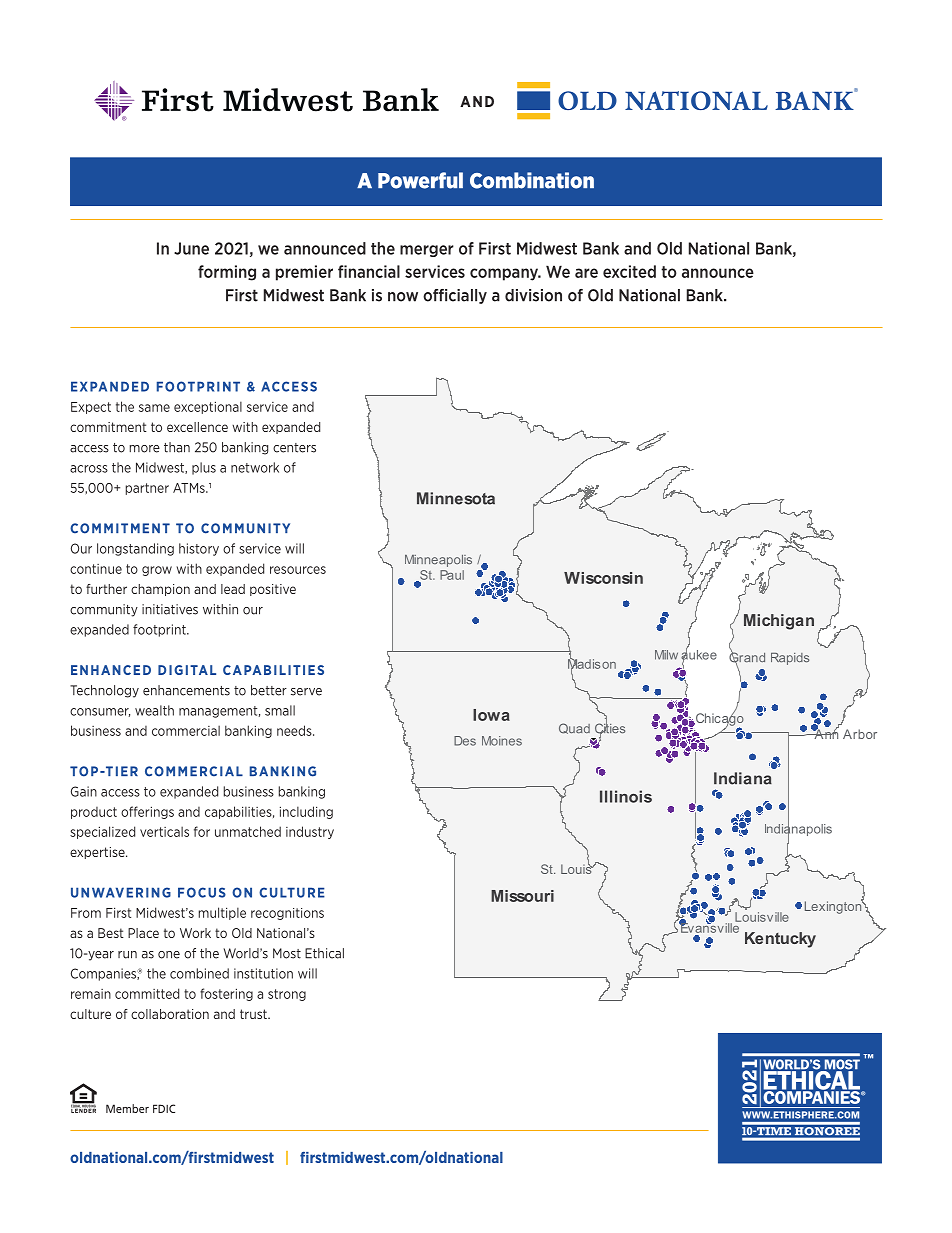 The height and width of the image is (1233, 952). What do you see at coordinates (204, 468) in the image?
I see `plus` at bounding box center [204, 468].
